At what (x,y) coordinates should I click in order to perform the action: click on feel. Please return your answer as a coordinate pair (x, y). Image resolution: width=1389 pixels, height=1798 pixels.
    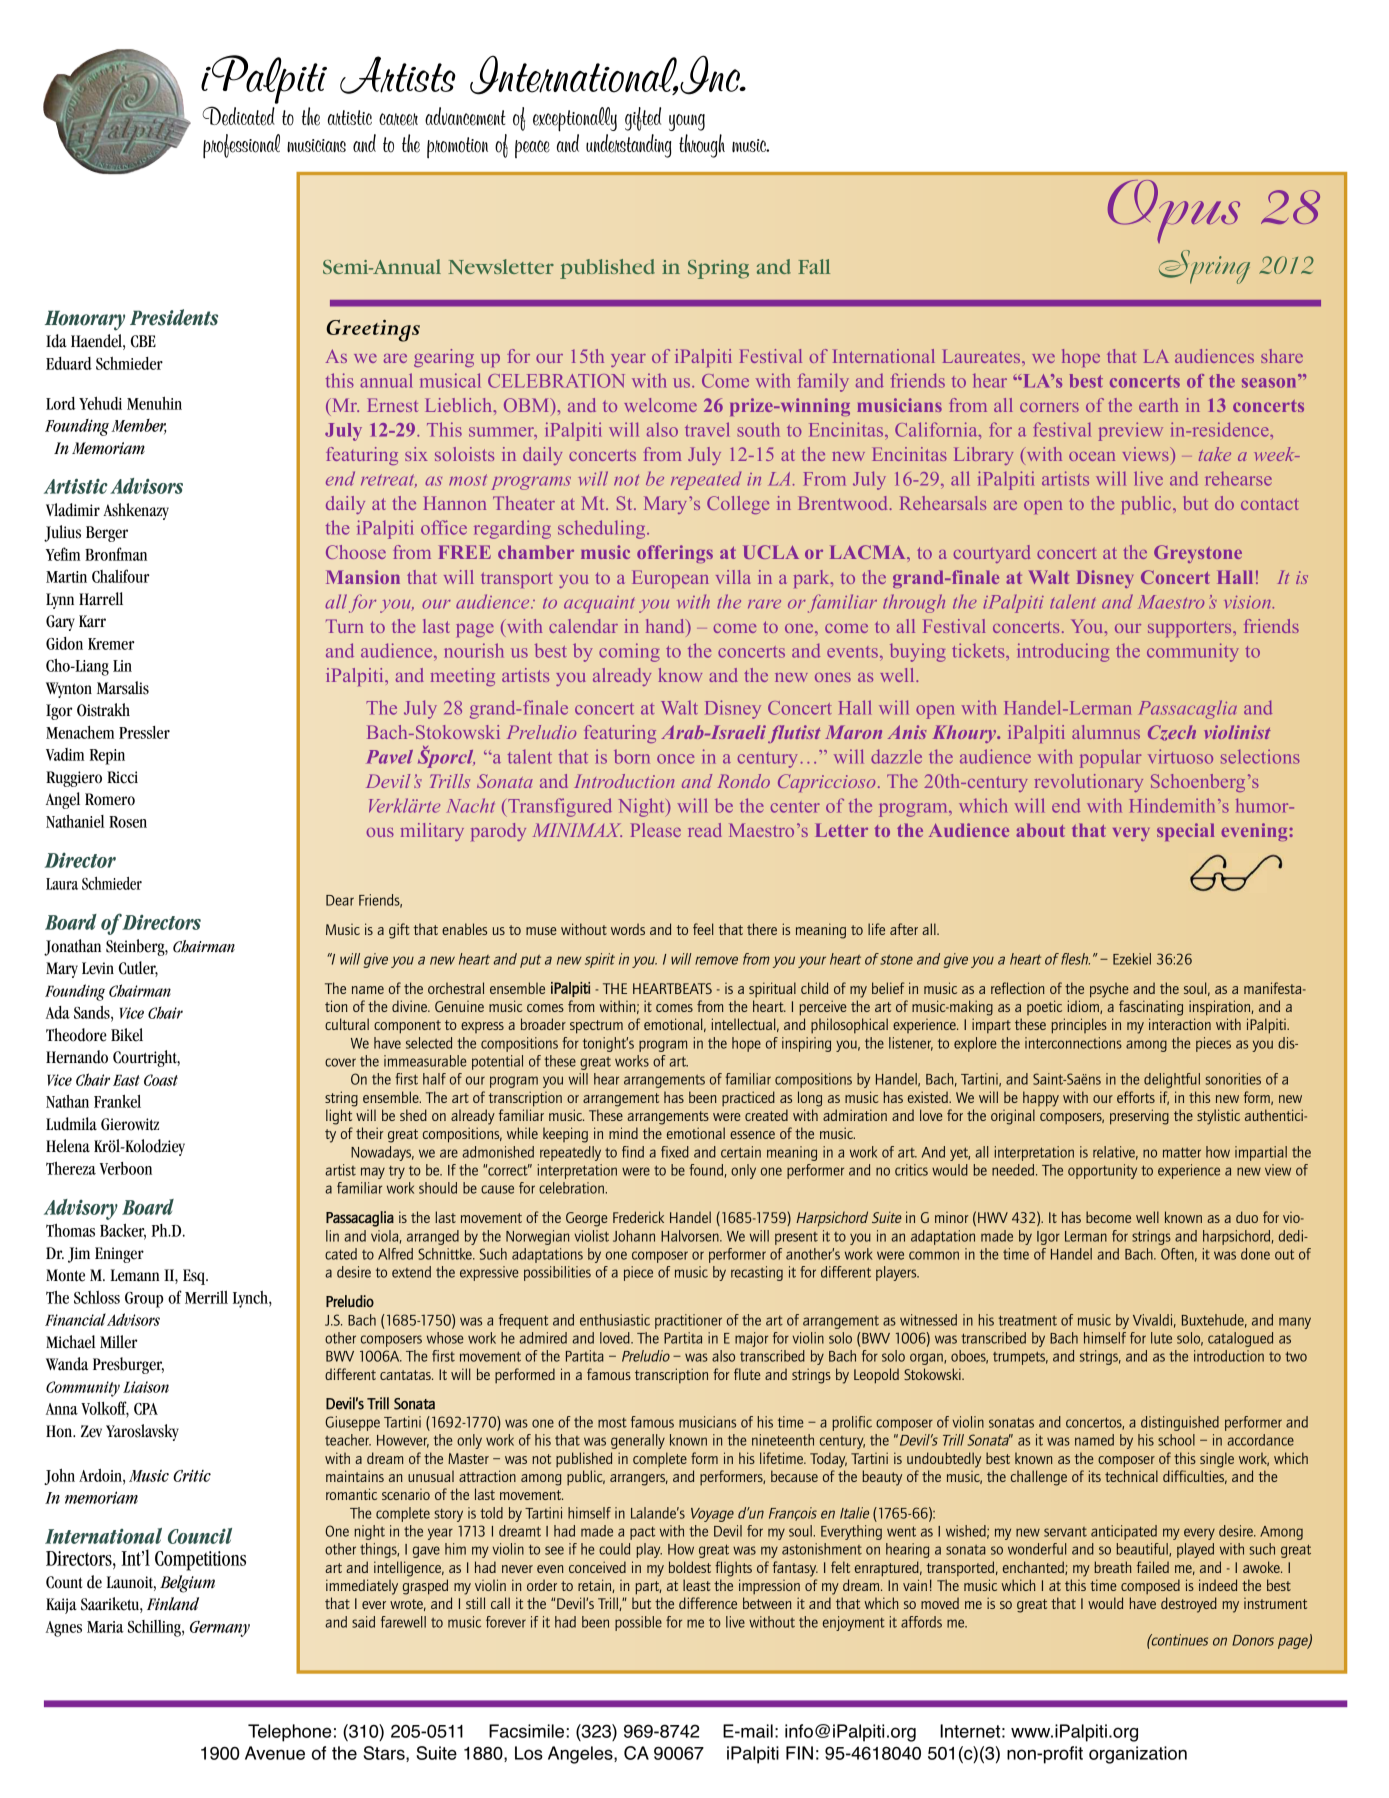
    Looking at the image, I should click on (703, 929).
